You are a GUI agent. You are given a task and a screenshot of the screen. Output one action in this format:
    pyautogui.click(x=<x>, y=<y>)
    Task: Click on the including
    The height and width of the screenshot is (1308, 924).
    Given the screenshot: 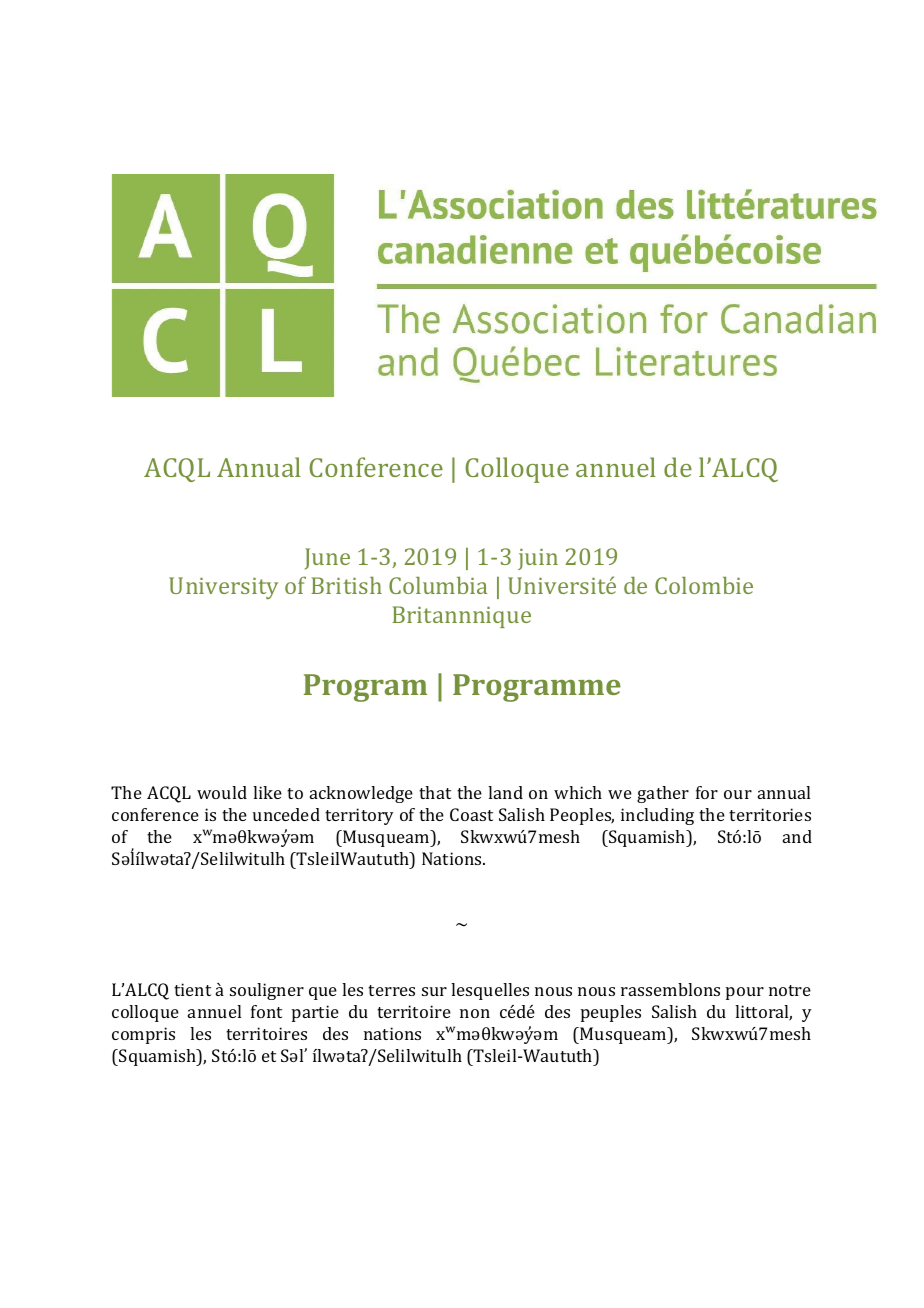 What is the action you would take?
    pyautogui.click(x=657, y=816)
